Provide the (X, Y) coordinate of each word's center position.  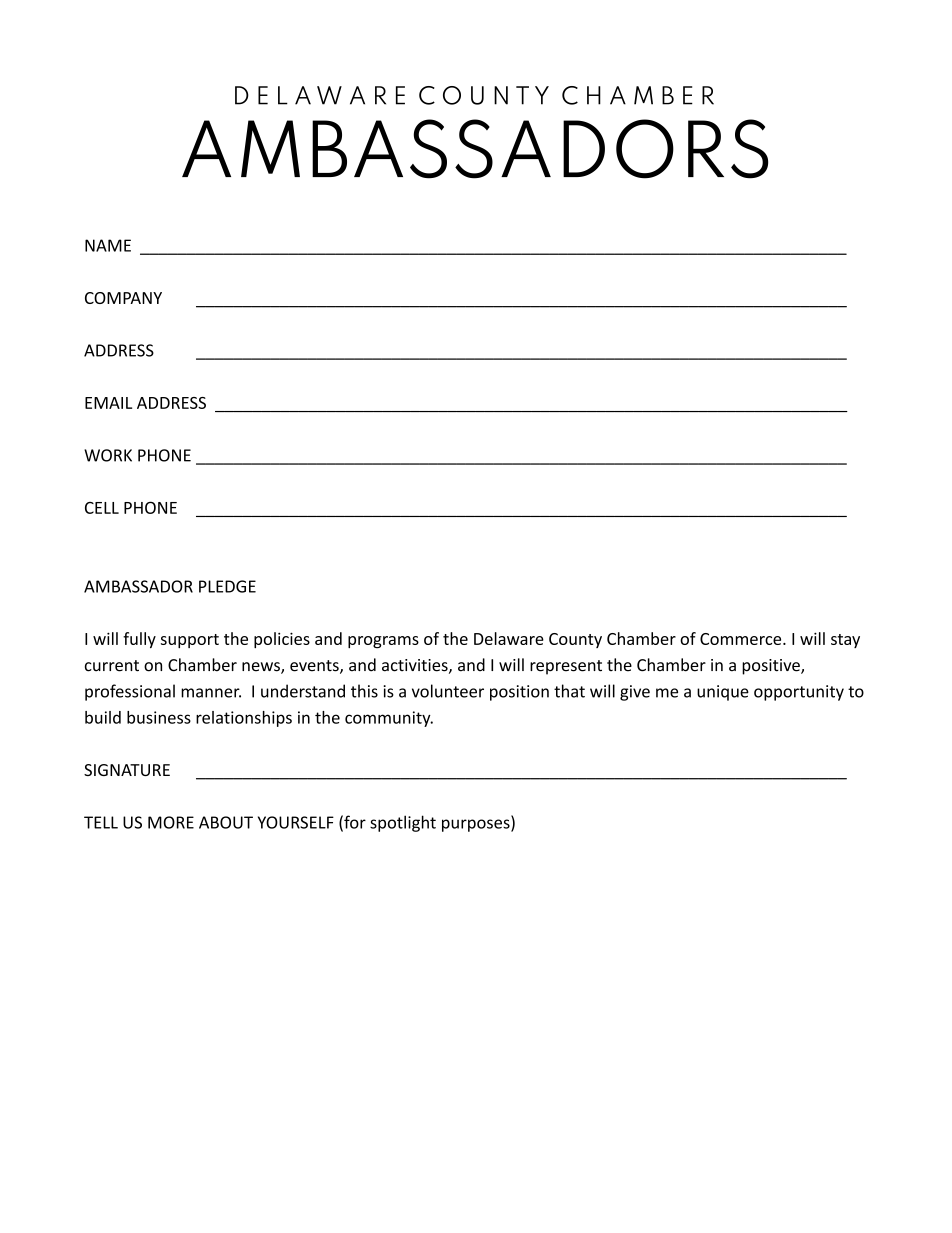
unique (723, 693)
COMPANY (123, 298)
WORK (108, 455)
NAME (108, 245)
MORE (171, 822)
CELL (102, 508)
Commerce (742, 639)
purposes (477, 825)
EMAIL (108, 403)
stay (845, 641)
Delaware (509, 638)
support (190, 641)
